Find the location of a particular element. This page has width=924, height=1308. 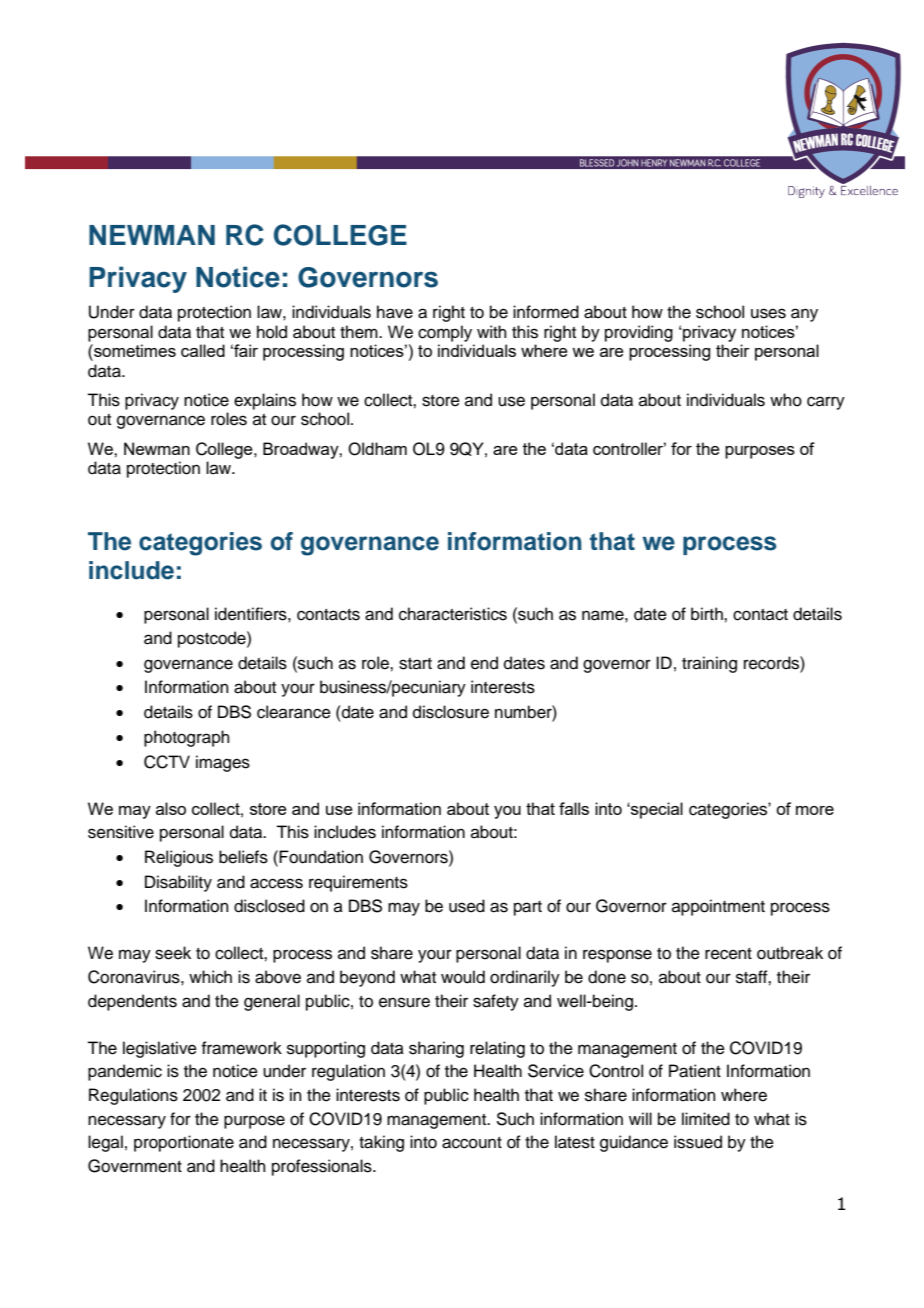

characteristics is located at coordinates (453, 614).
